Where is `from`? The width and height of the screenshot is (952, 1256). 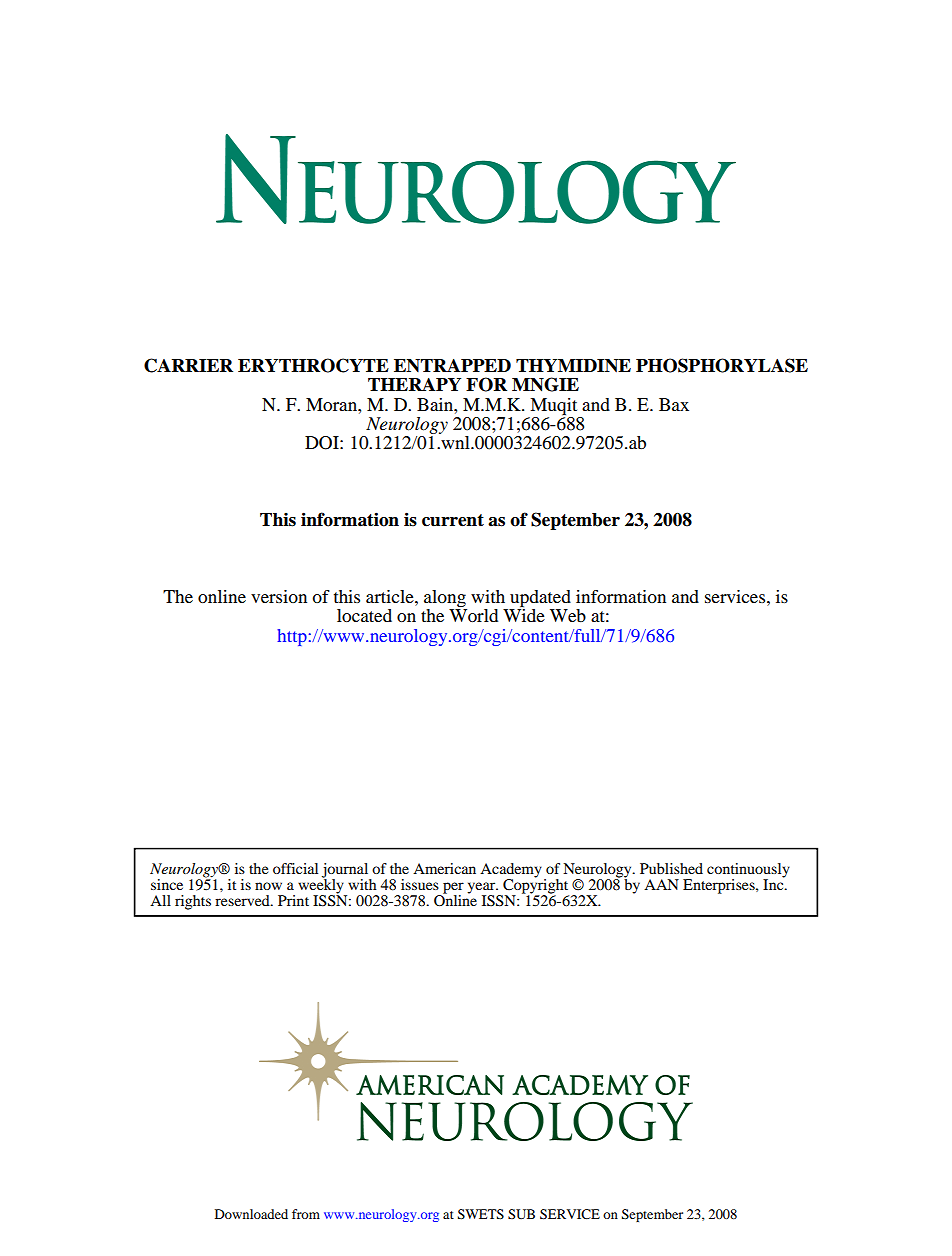 from is located at coordinates (306, 1214).
